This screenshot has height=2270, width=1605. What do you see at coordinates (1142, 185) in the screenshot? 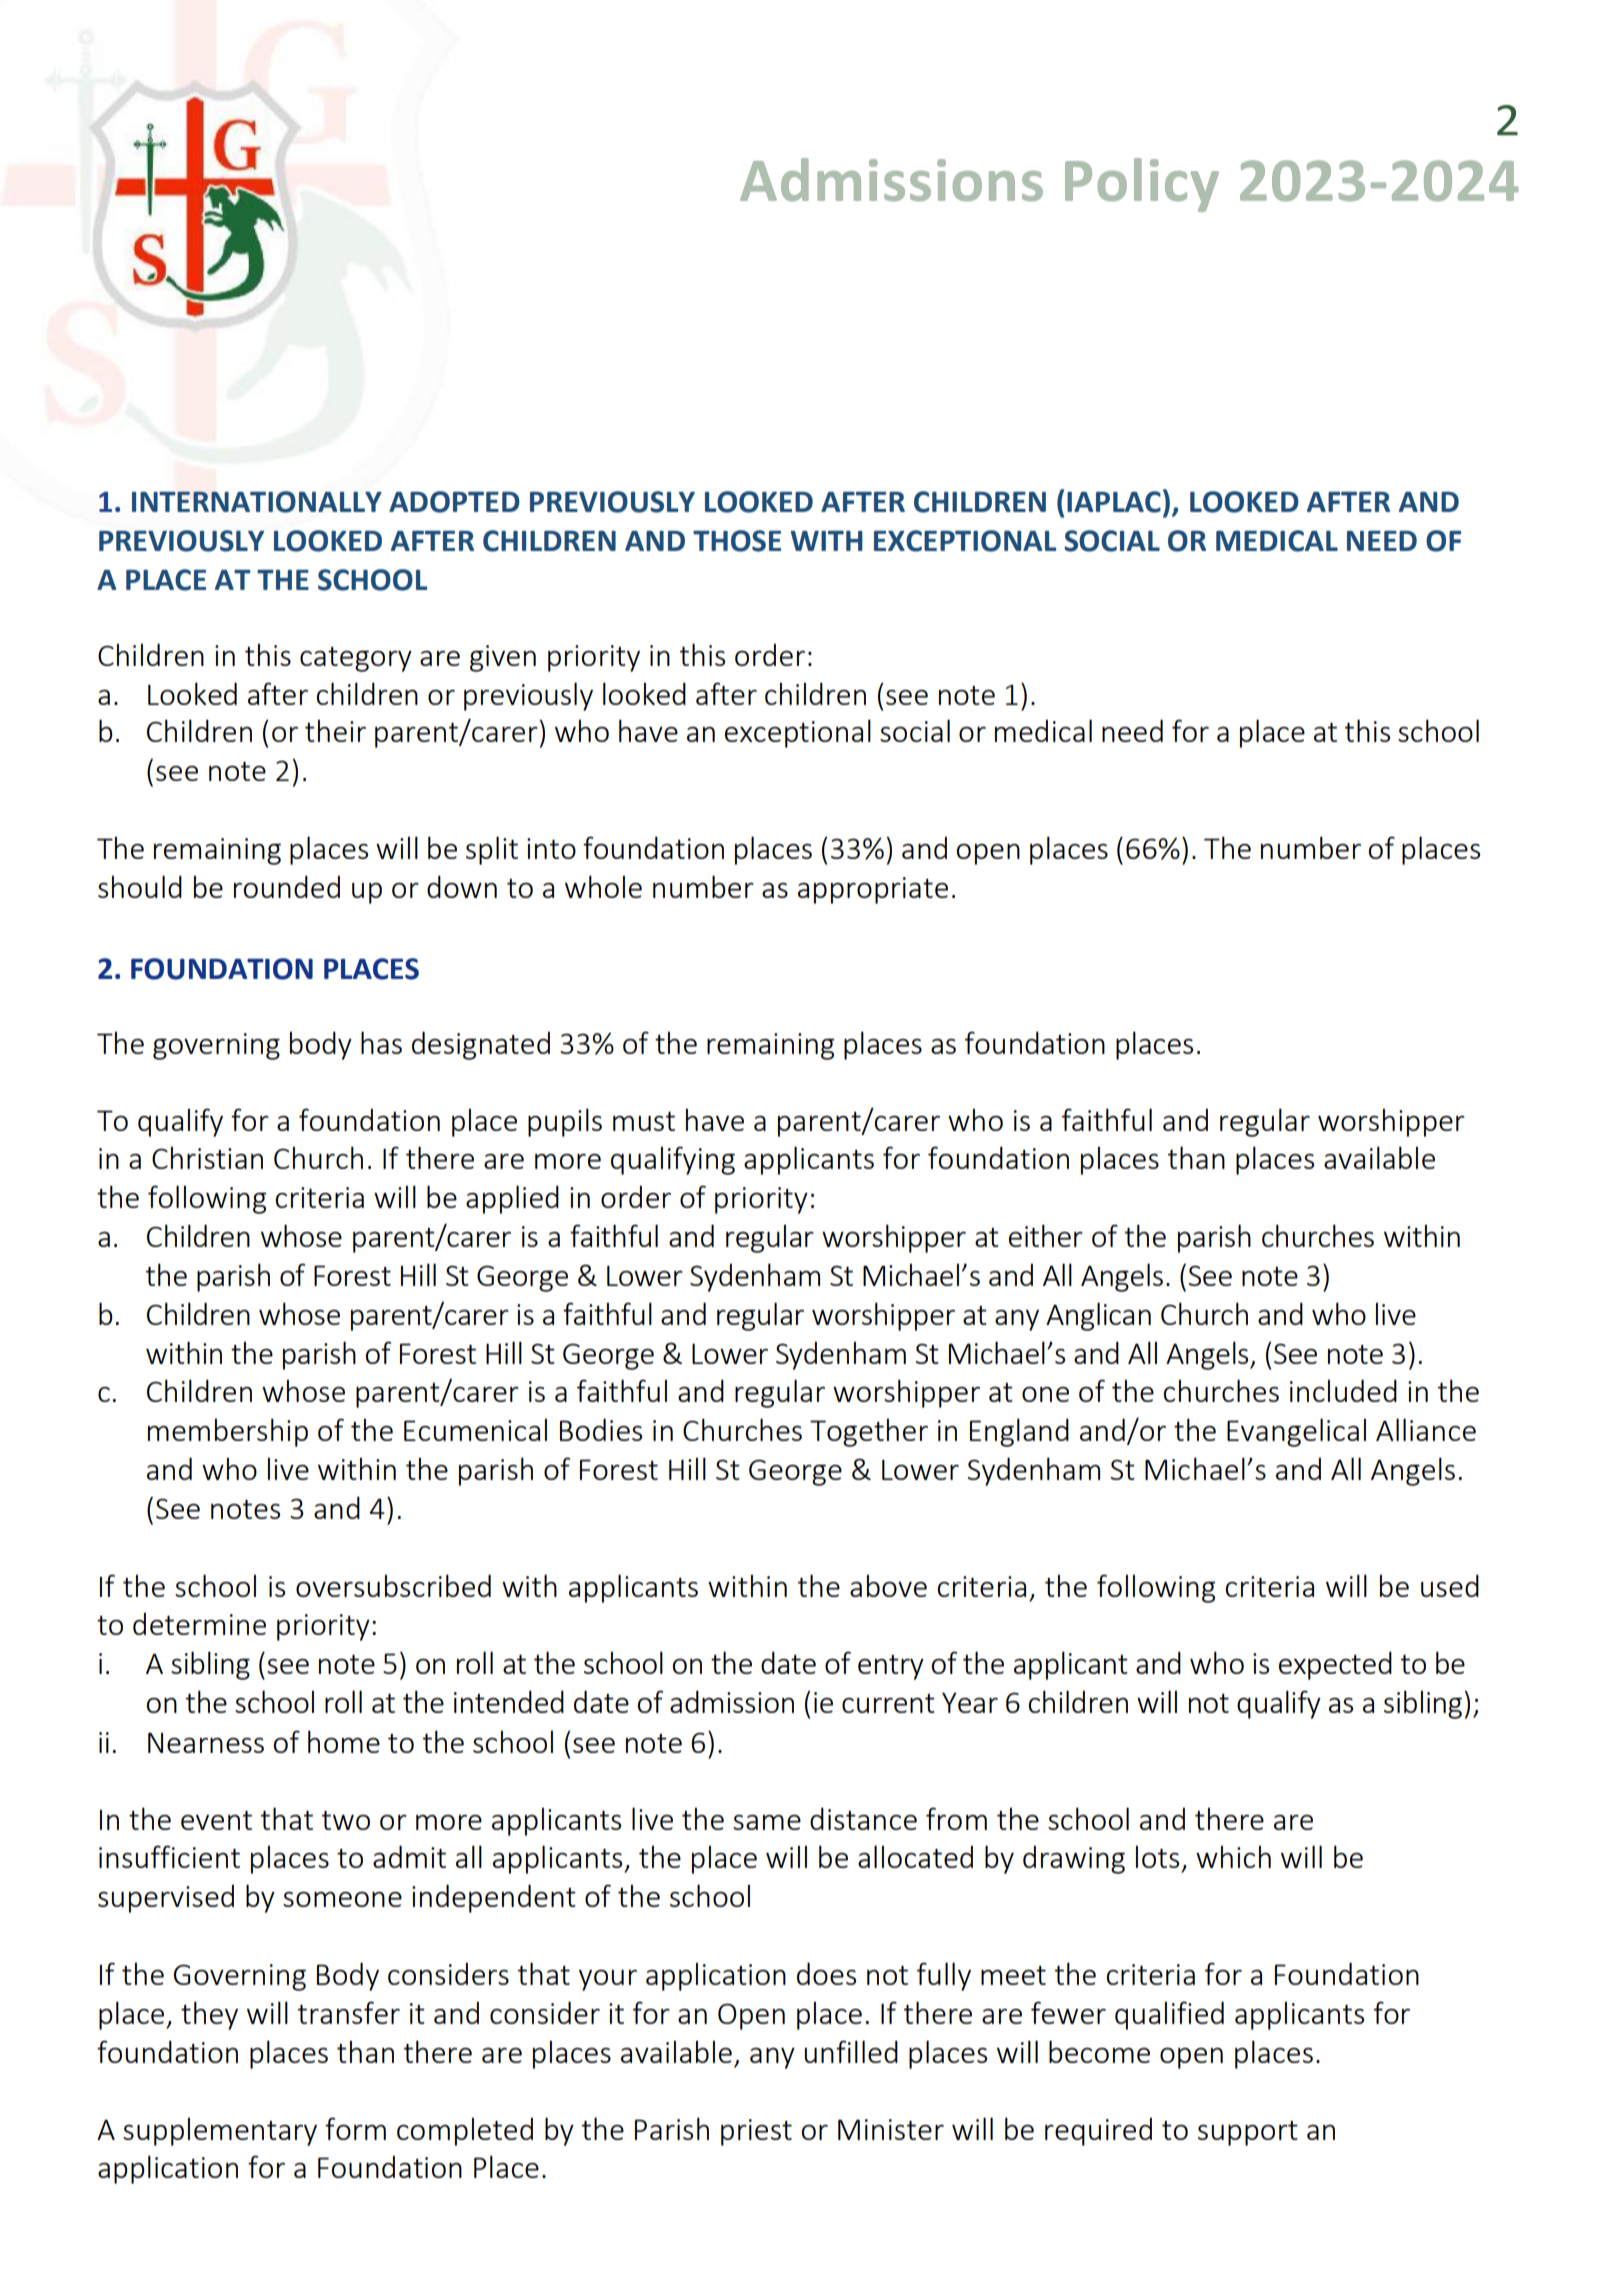
I see `Policy` at bounding box center [1142, 185].
